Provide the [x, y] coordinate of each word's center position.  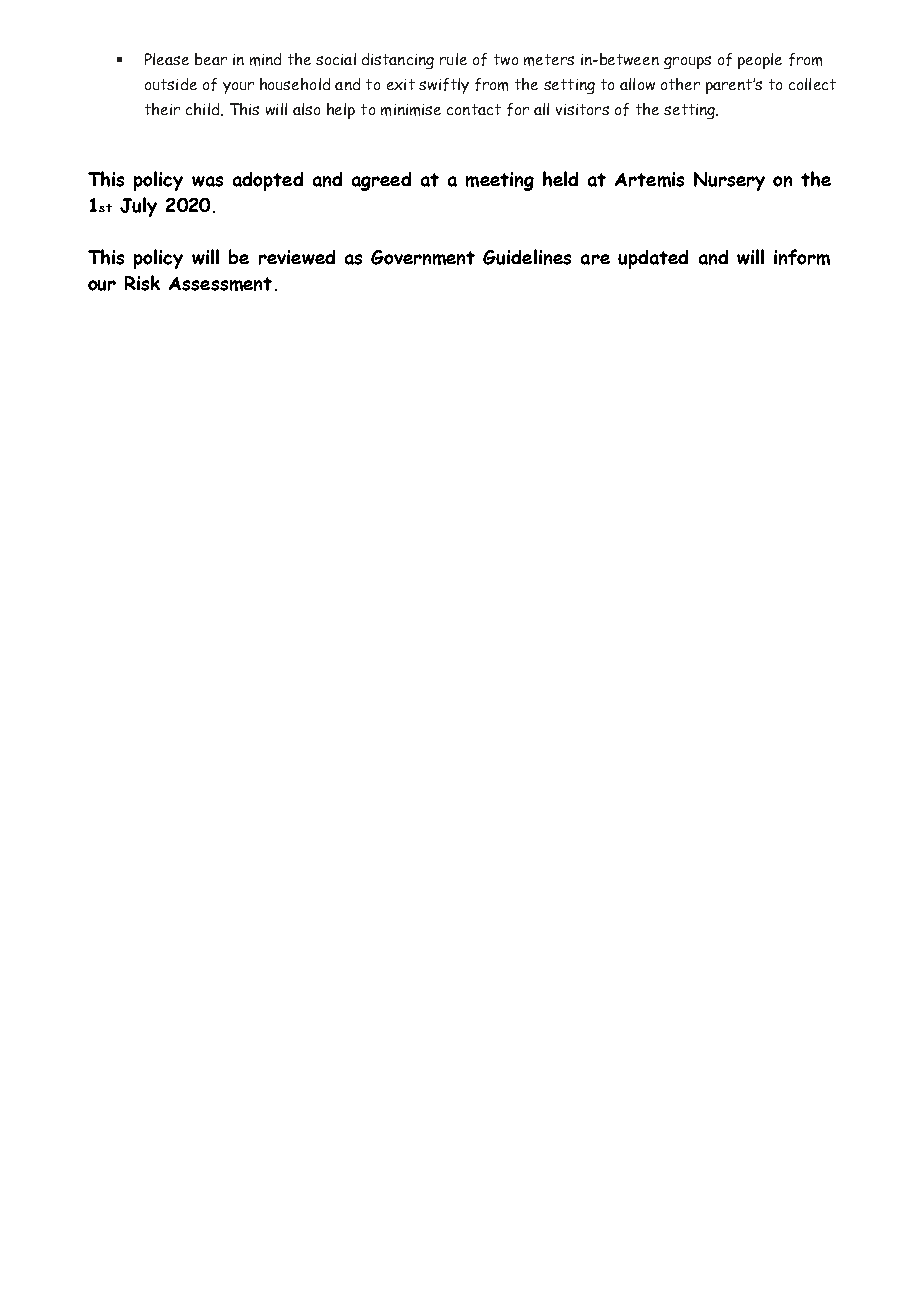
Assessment [220, 284]
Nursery [729, 181]
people [760, 61]
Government [423, 257]
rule [453, 59]
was [207, 181]
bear [211, 59]
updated [653, 259]
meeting [500, 181]
